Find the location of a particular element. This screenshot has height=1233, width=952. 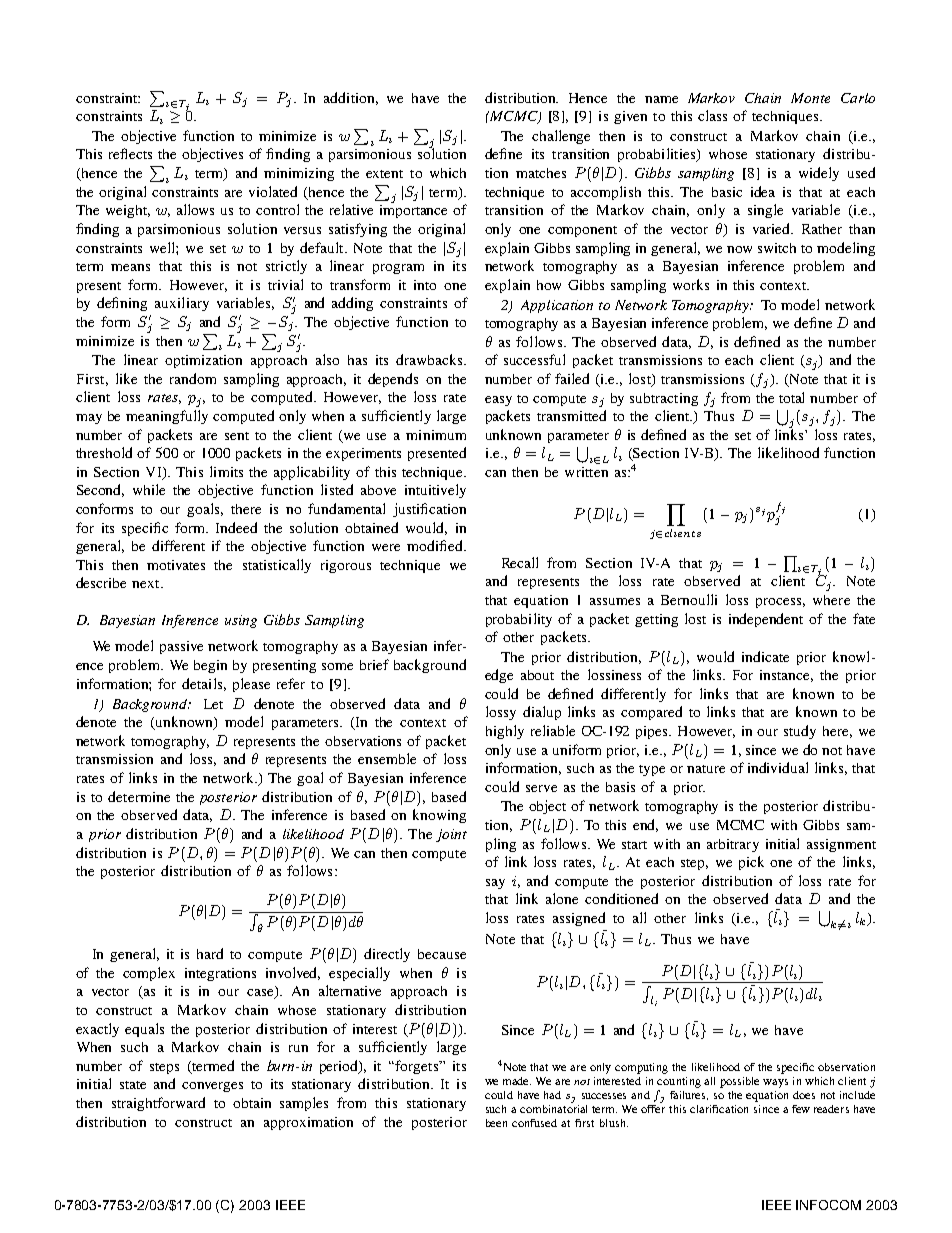

joint is located at coordinates (451, 835).
